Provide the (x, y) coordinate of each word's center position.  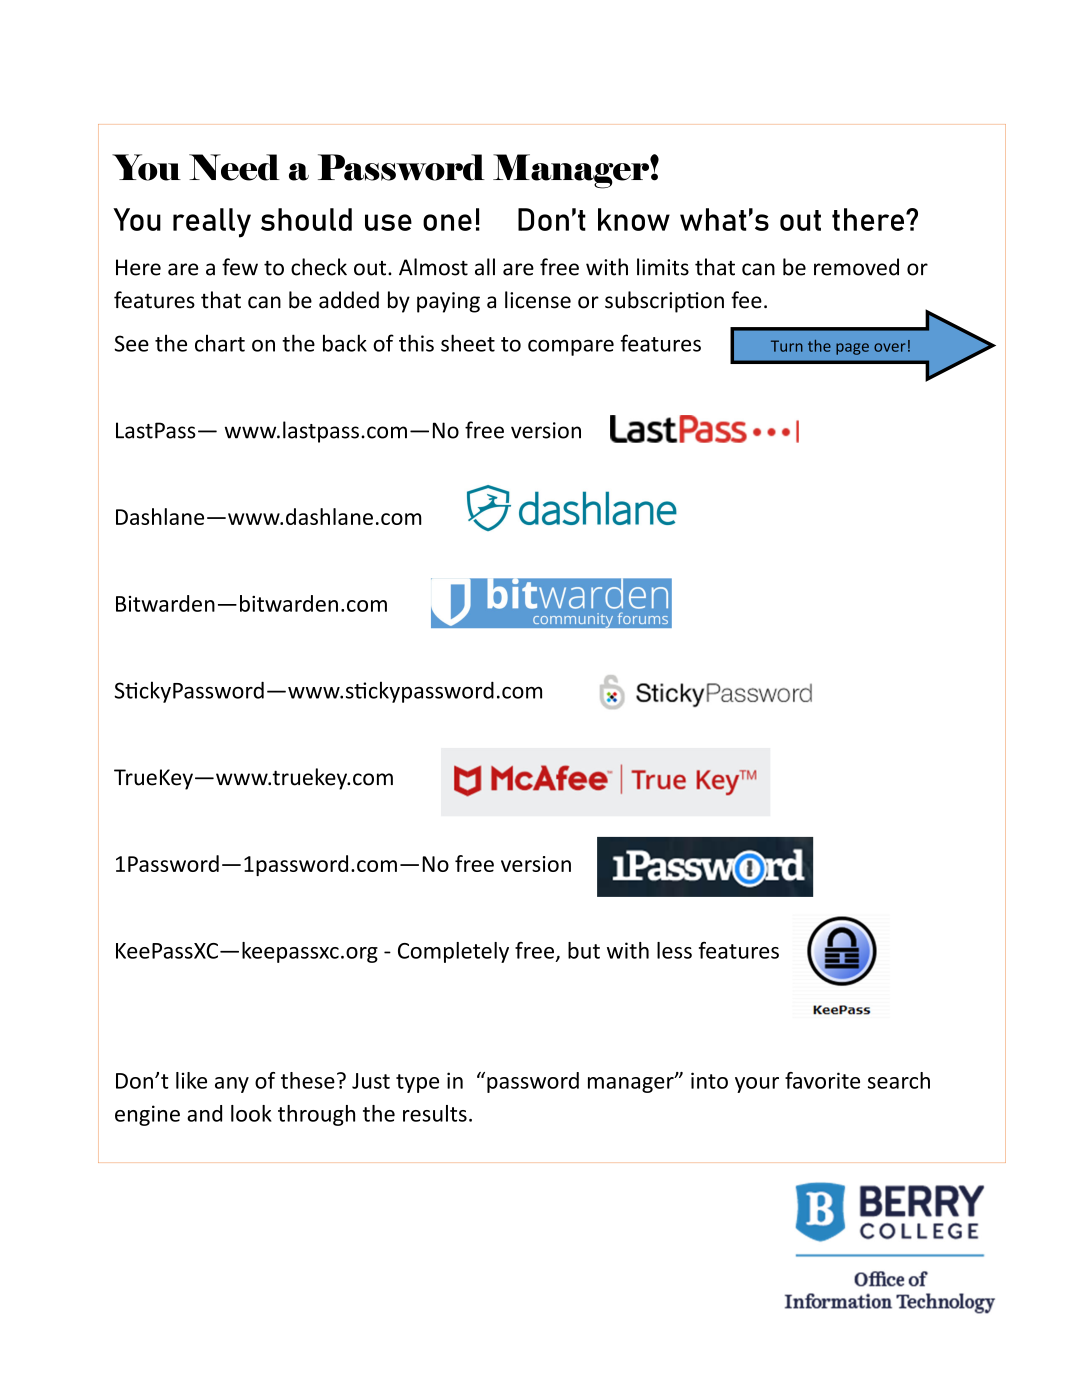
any (232, 1085)
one (447, 222)
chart (220, 343)
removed (856, 267)
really (212, 223)
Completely (453, 952)
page (852, 349)
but (584, 950)
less (674, 950)
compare (571, 347)
